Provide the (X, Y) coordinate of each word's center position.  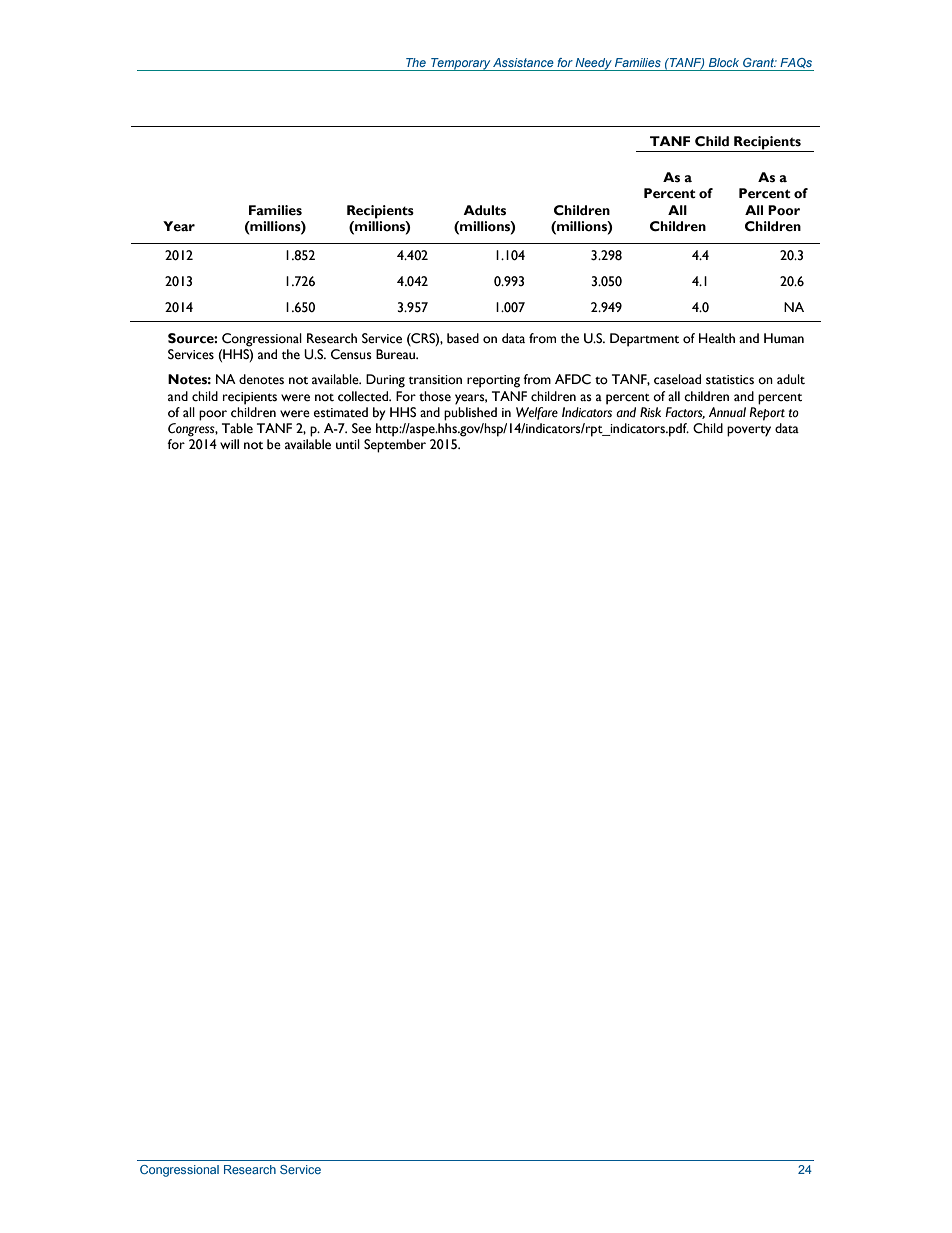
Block (724, 62)
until (348, 444)
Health (717, 338)
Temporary (460, 64)
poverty (749, 431)
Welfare (537, 413)
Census (351, 354)
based (463, 338)
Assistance (523, 62)
